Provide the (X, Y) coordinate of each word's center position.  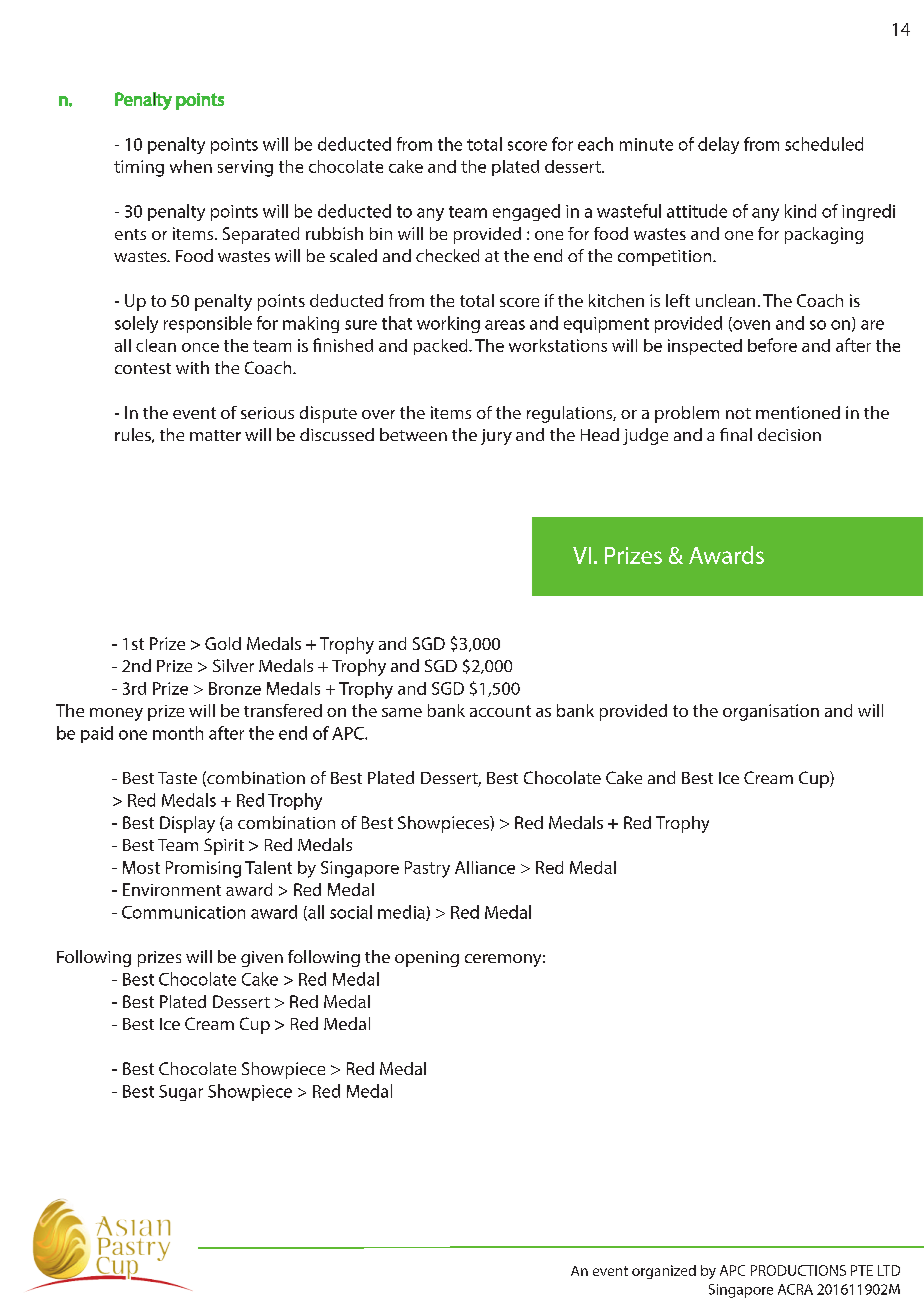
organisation (771, 712)
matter (215, 435)
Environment (172, 889)
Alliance (485, 867)
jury (496, 437)
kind (800, 211)
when (191, 166)
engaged (526, 212)
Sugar (181, 1093)
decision (789, 434)
